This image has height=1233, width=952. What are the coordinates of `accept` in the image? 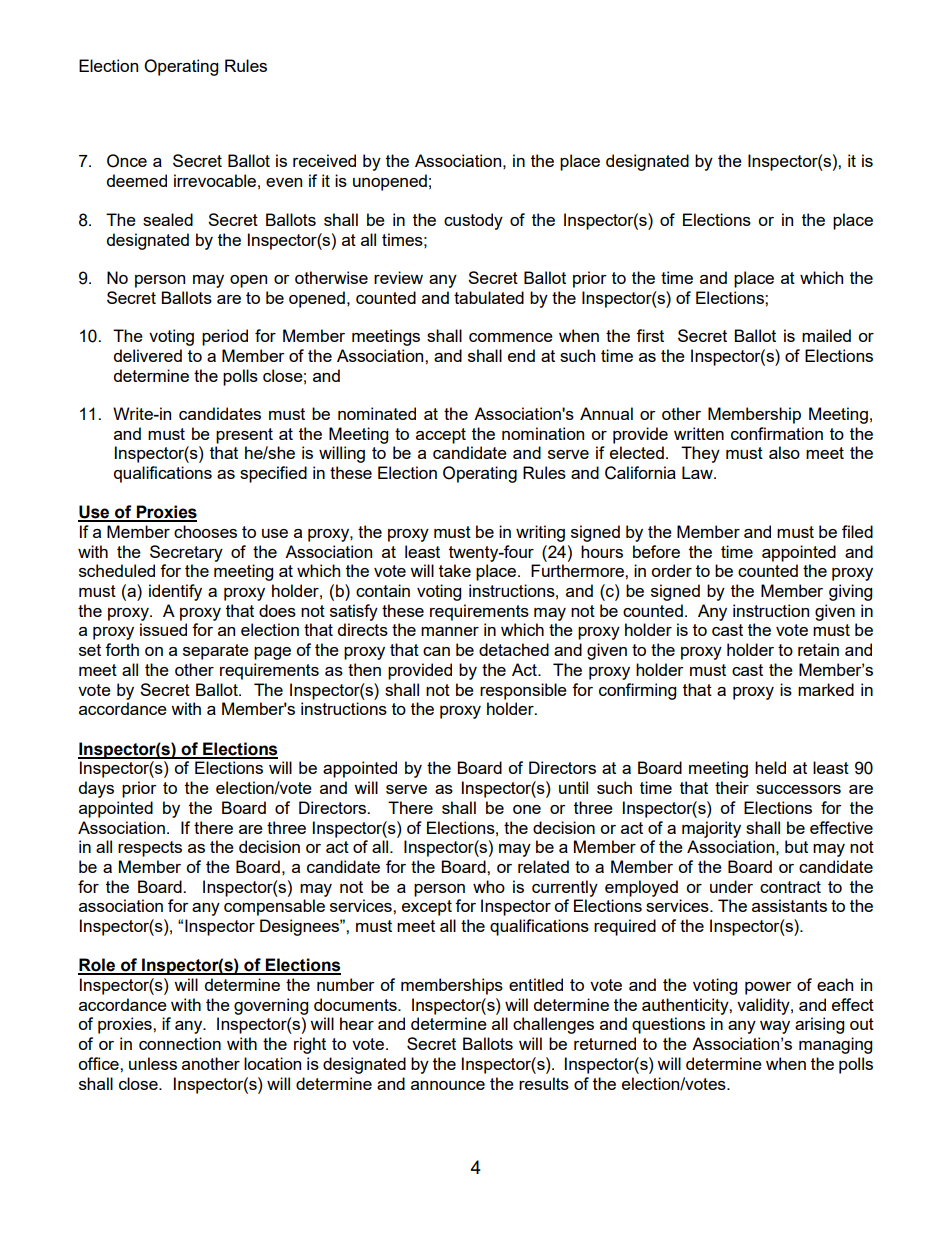 It's located at (441, 436).
